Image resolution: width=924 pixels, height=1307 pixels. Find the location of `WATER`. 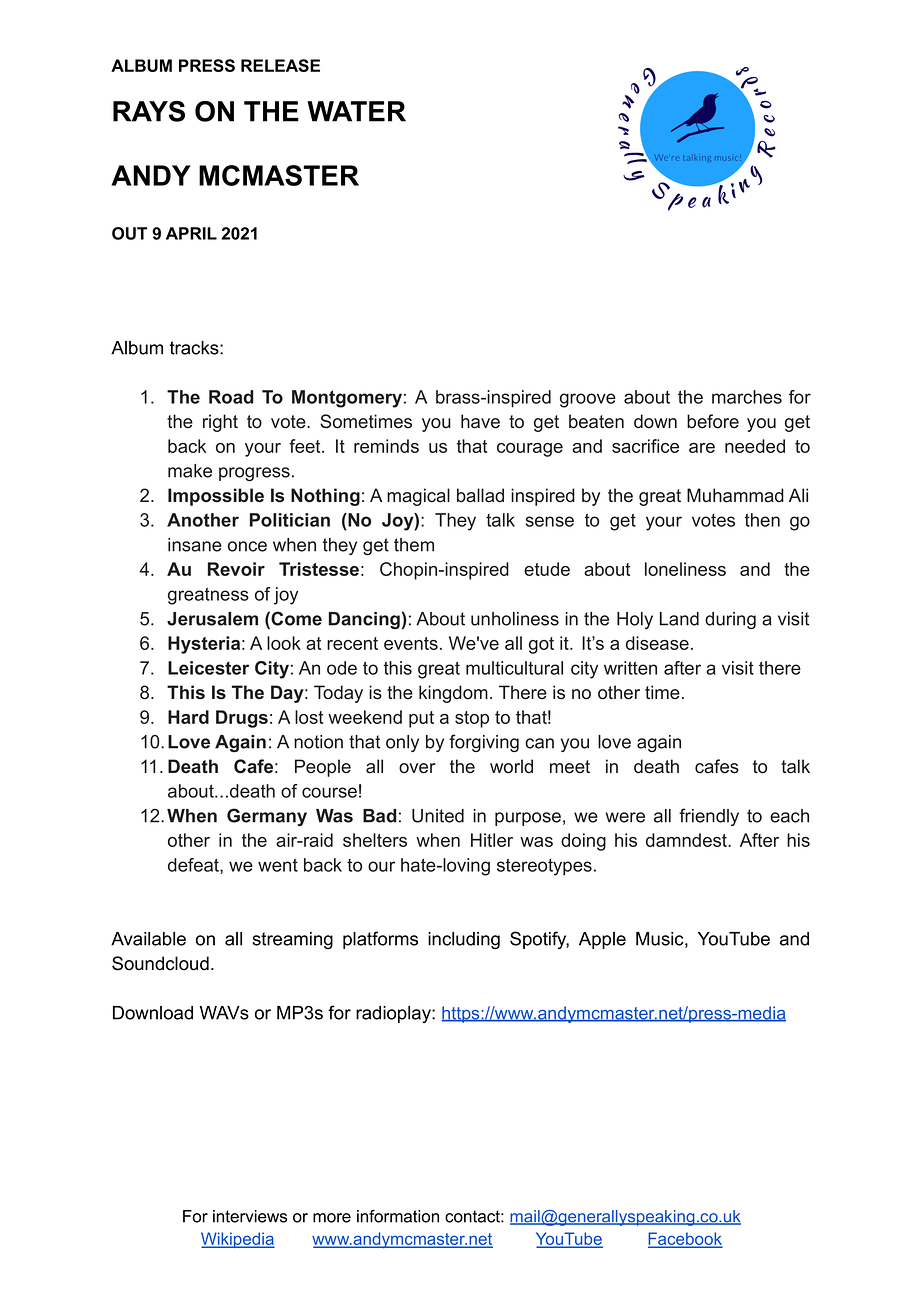

WATER is located at coordinates (356, 111).
